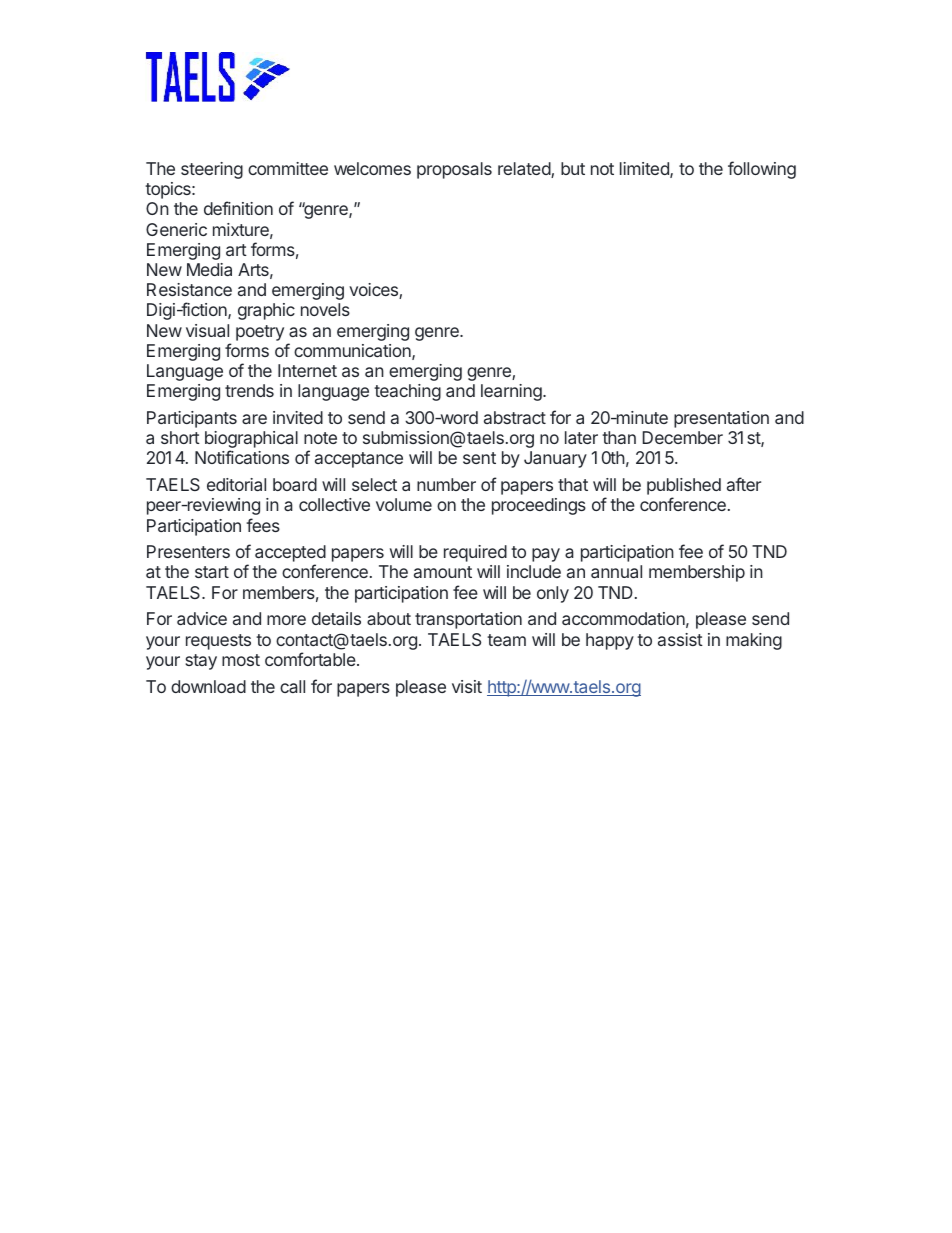  What do you see at coordinates (683, 437) in the screenshot?
I see `December` at bounding box center [683, 437].
